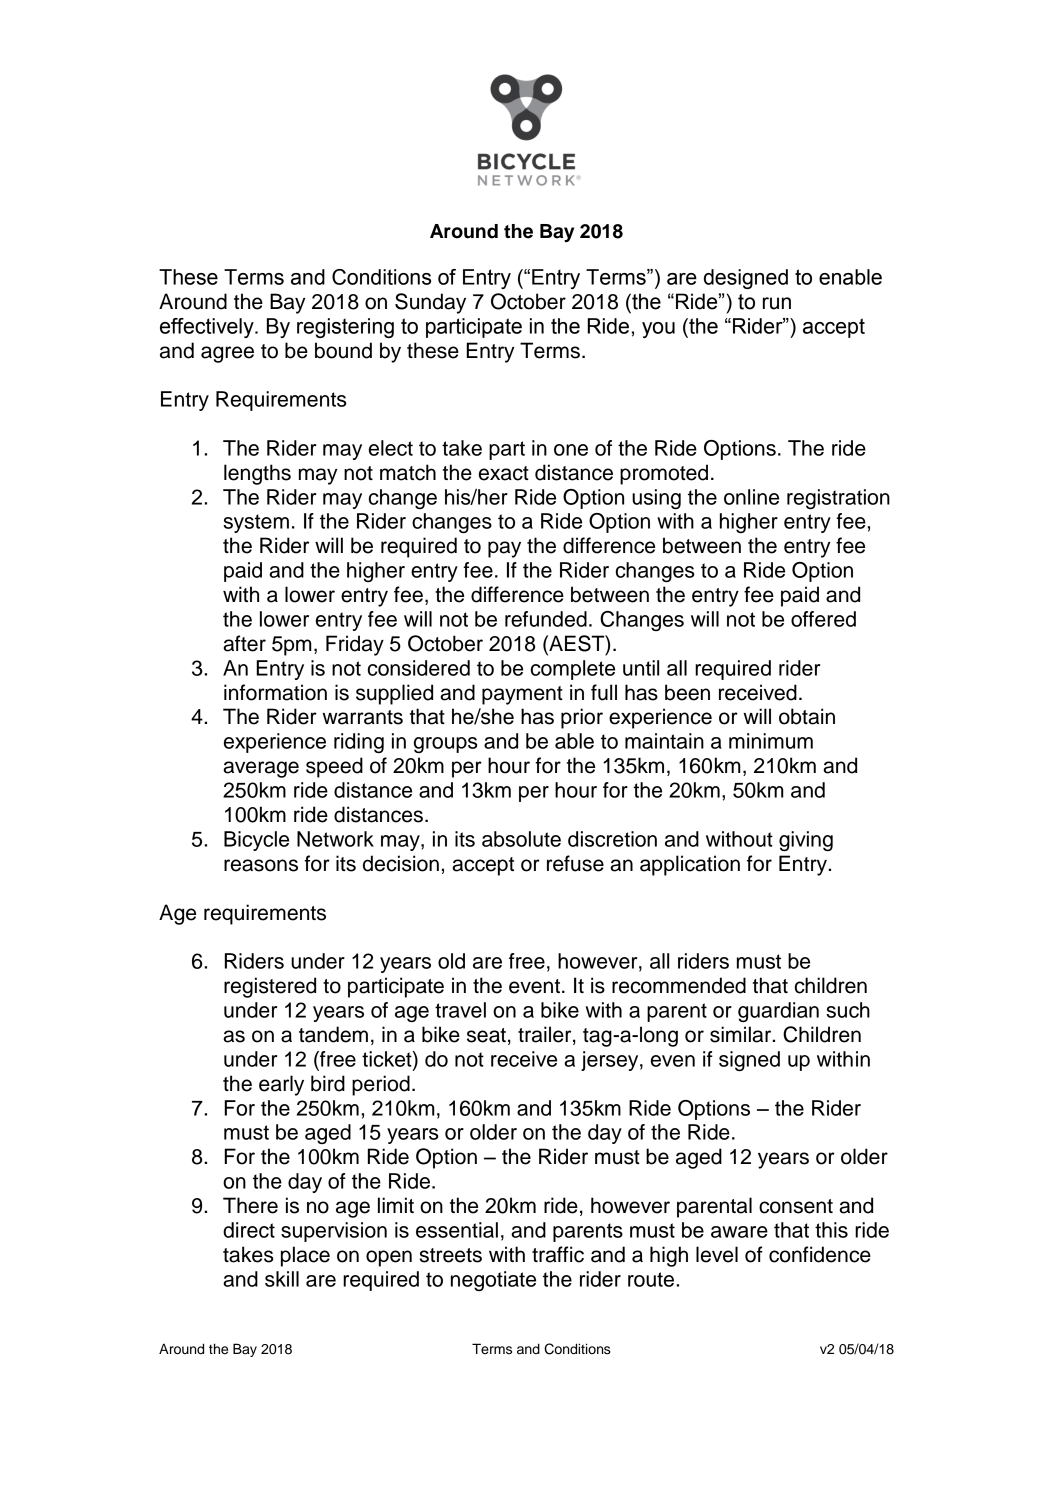 The image size is (1053, 1491). Describe the element at coordinates (430, 303) in the page. I see `Sunday` at that location.
